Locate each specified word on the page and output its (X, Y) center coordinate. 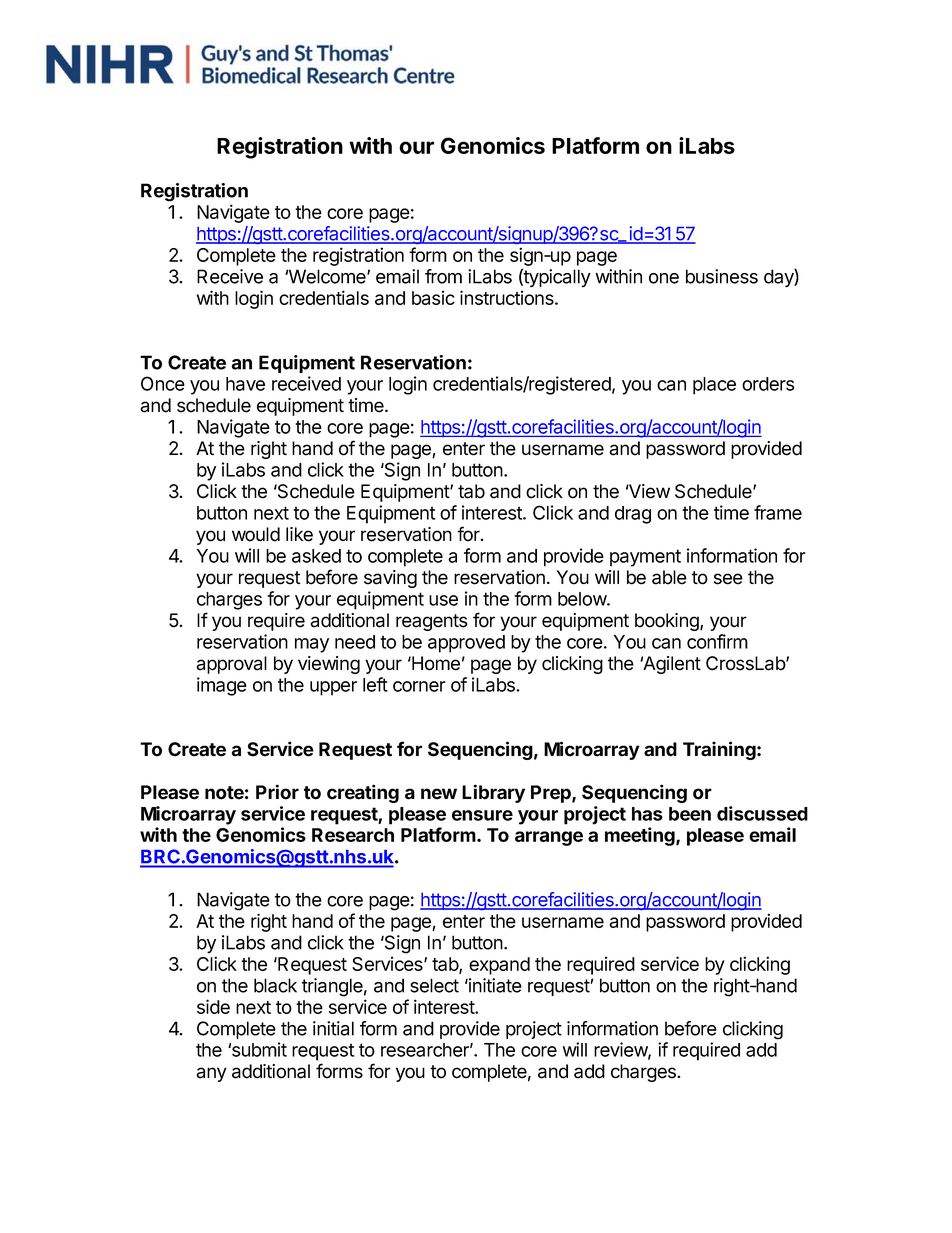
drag (633, 515)
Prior (277, 792)
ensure (482, 815)
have (245, 384)
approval (231, 665)
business (722, 276)
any (211, 1074)
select (434, 985)
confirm (717, 641)
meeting (641, 836)
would (256, 534)
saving (390, 579)
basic (433, 297)
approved (466, 644)
